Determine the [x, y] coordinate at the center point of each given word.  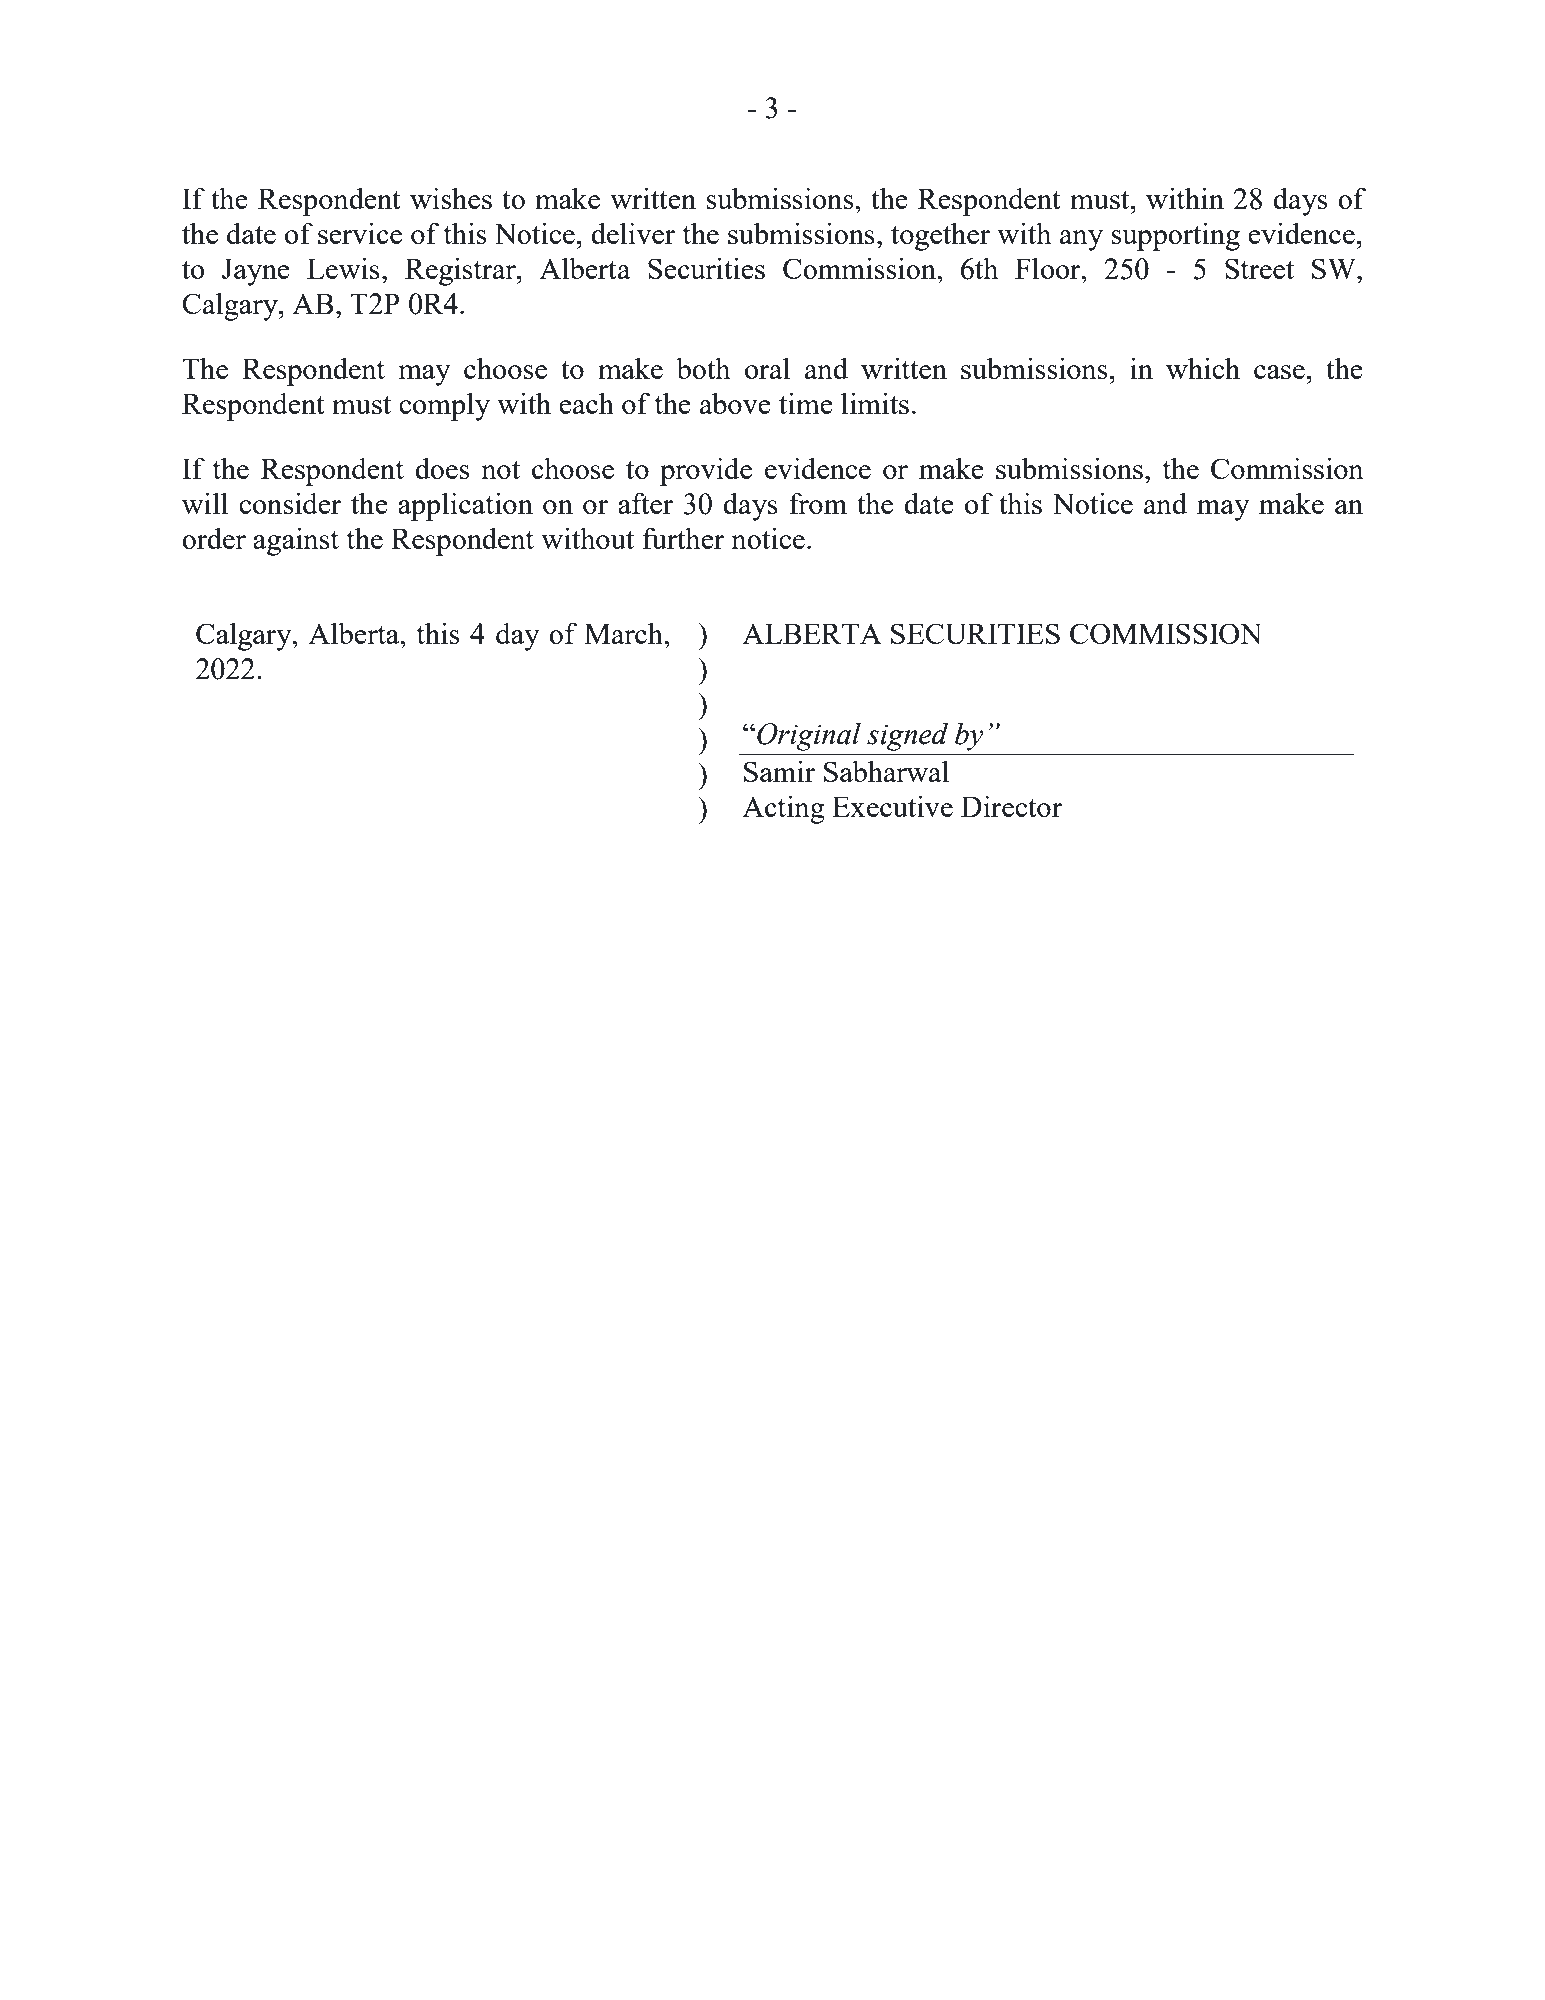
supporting [1175, 236]
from [818, 503]
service [360, 233]
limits [875, 403]
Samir [779, 771]
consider [290, 503]
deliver [633, 233]
